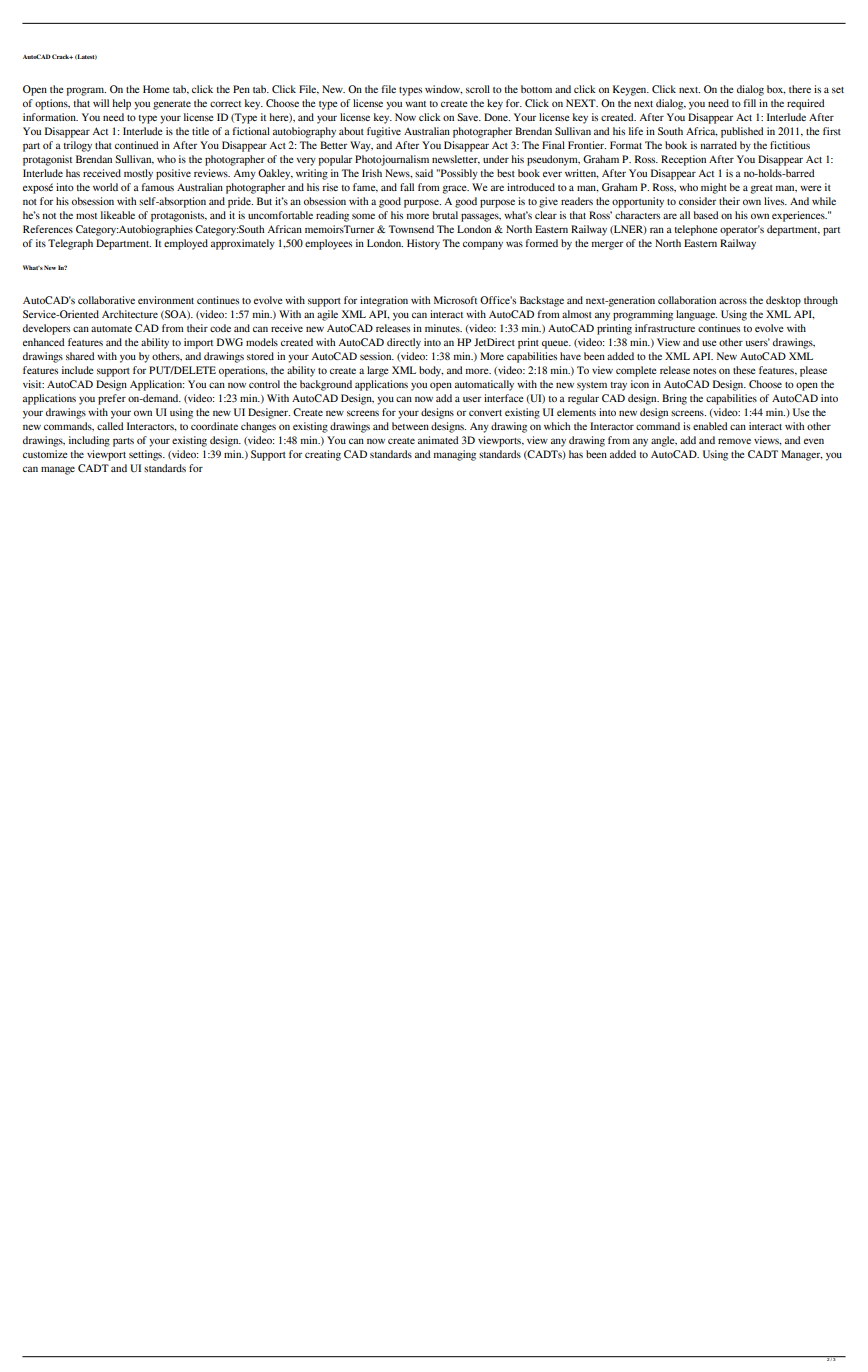 This document has height=1372, width=868. I want to click on collaboration, so click(687, 300).
